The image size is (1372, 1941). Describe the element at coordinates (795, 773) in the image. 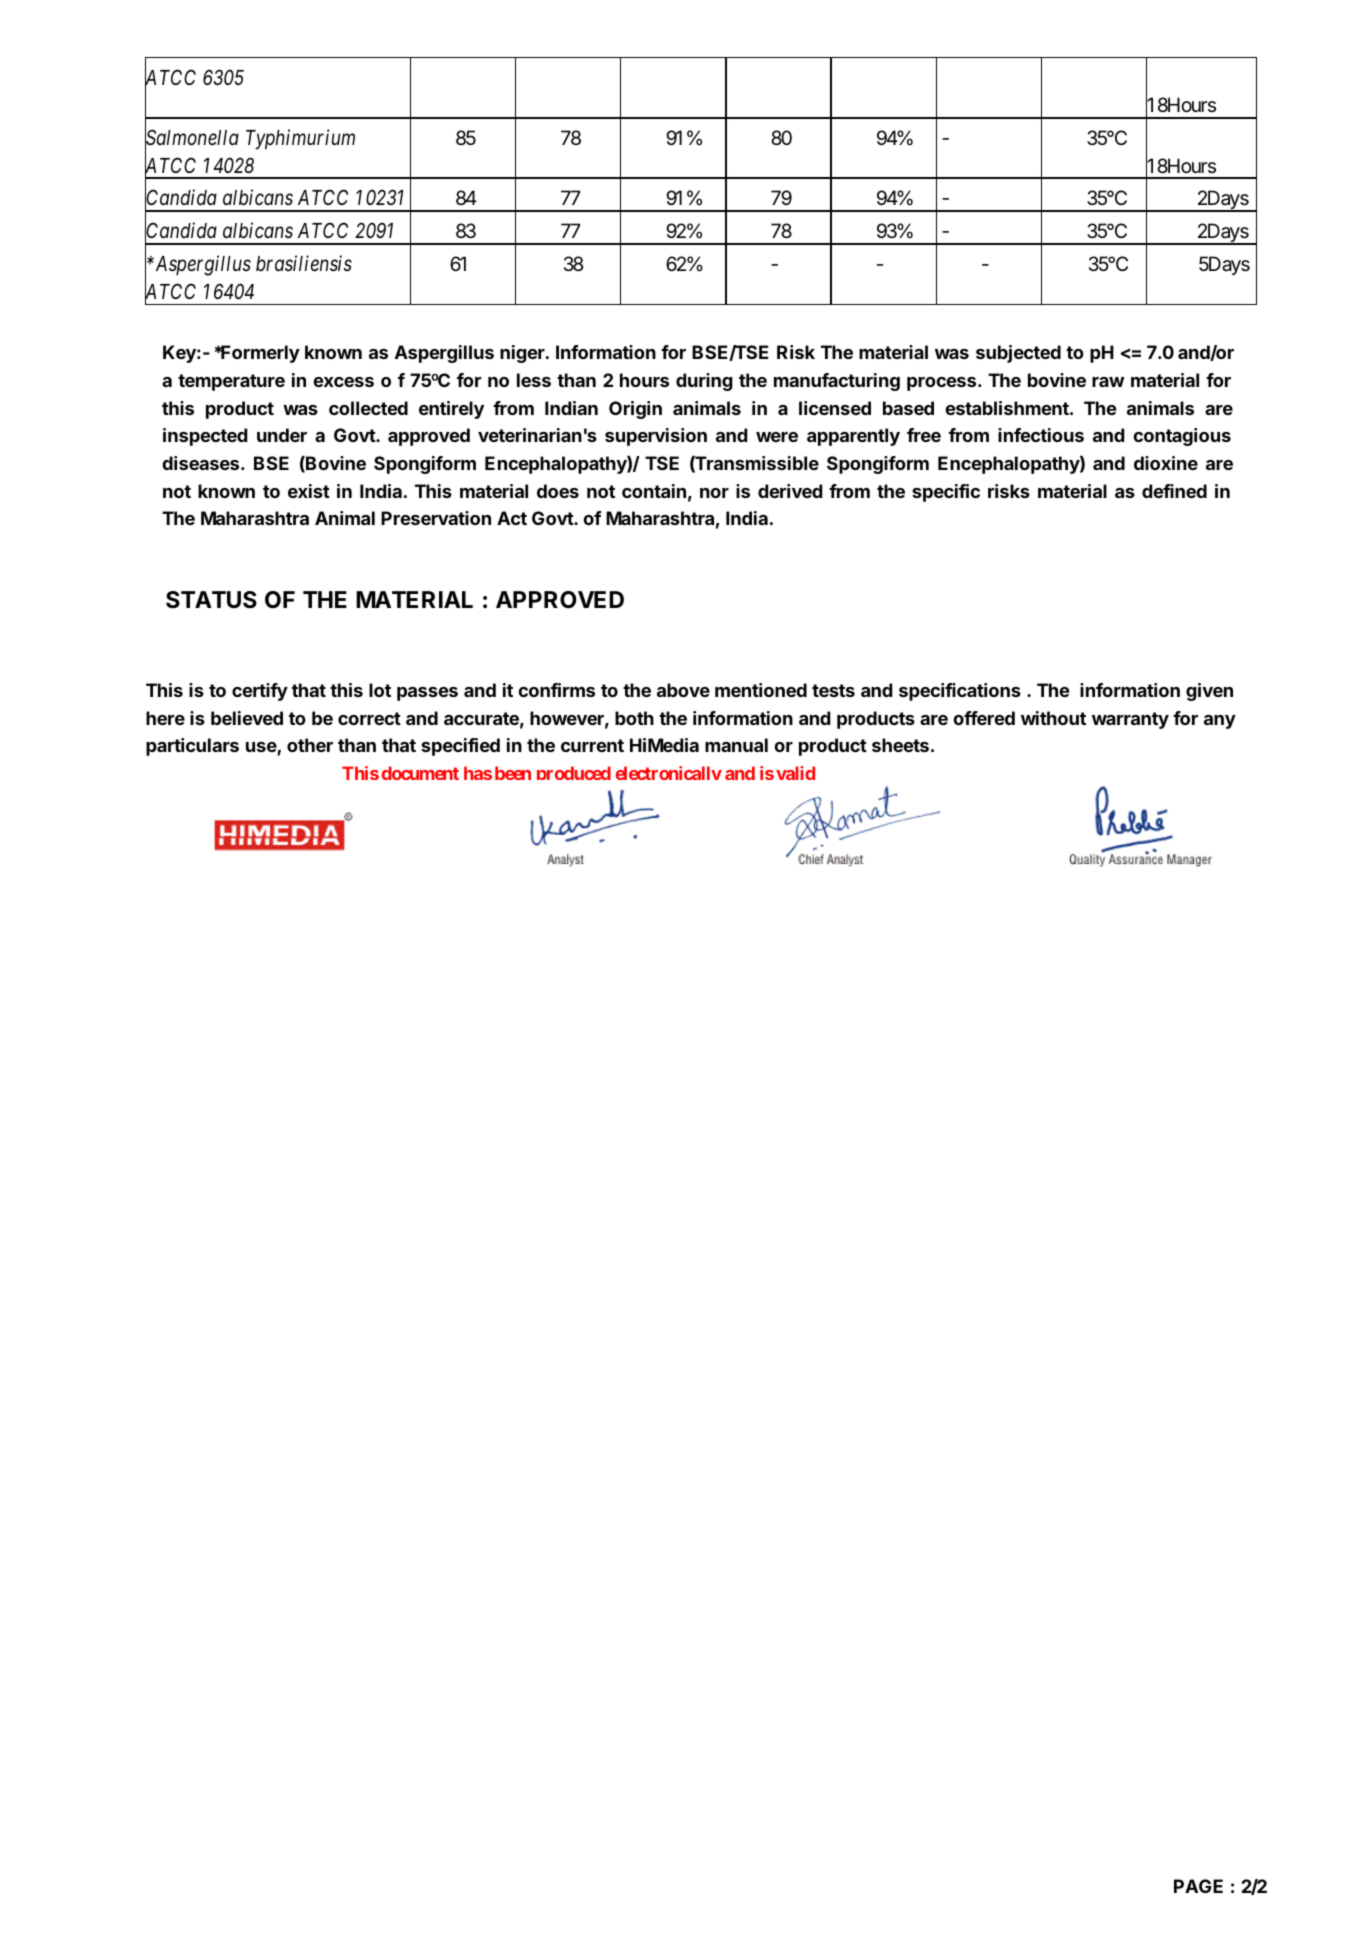

I see `valid` at that location.
